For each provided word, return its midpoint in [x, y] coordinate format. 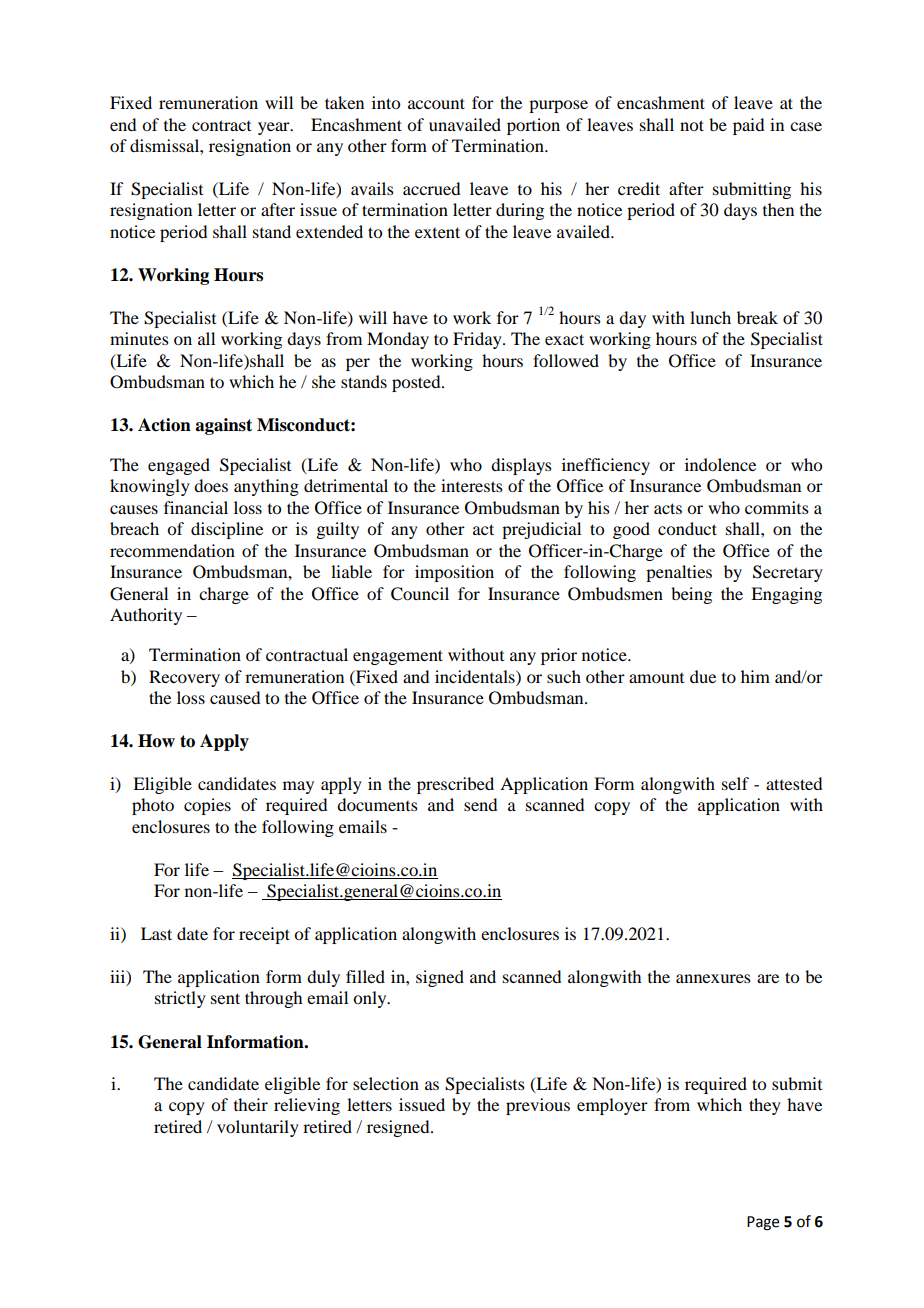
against [223, 426]
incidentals [476, 676]
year [275, 128]
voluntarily [258, 1128]
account [436, 103]
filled [365, 976]
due [703, 676]
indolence [720, 464]
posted [417, 383]
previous [538, 1106]
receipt [264, 935]
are [768, 978]
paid [748, 126]
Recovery [184, 678]
